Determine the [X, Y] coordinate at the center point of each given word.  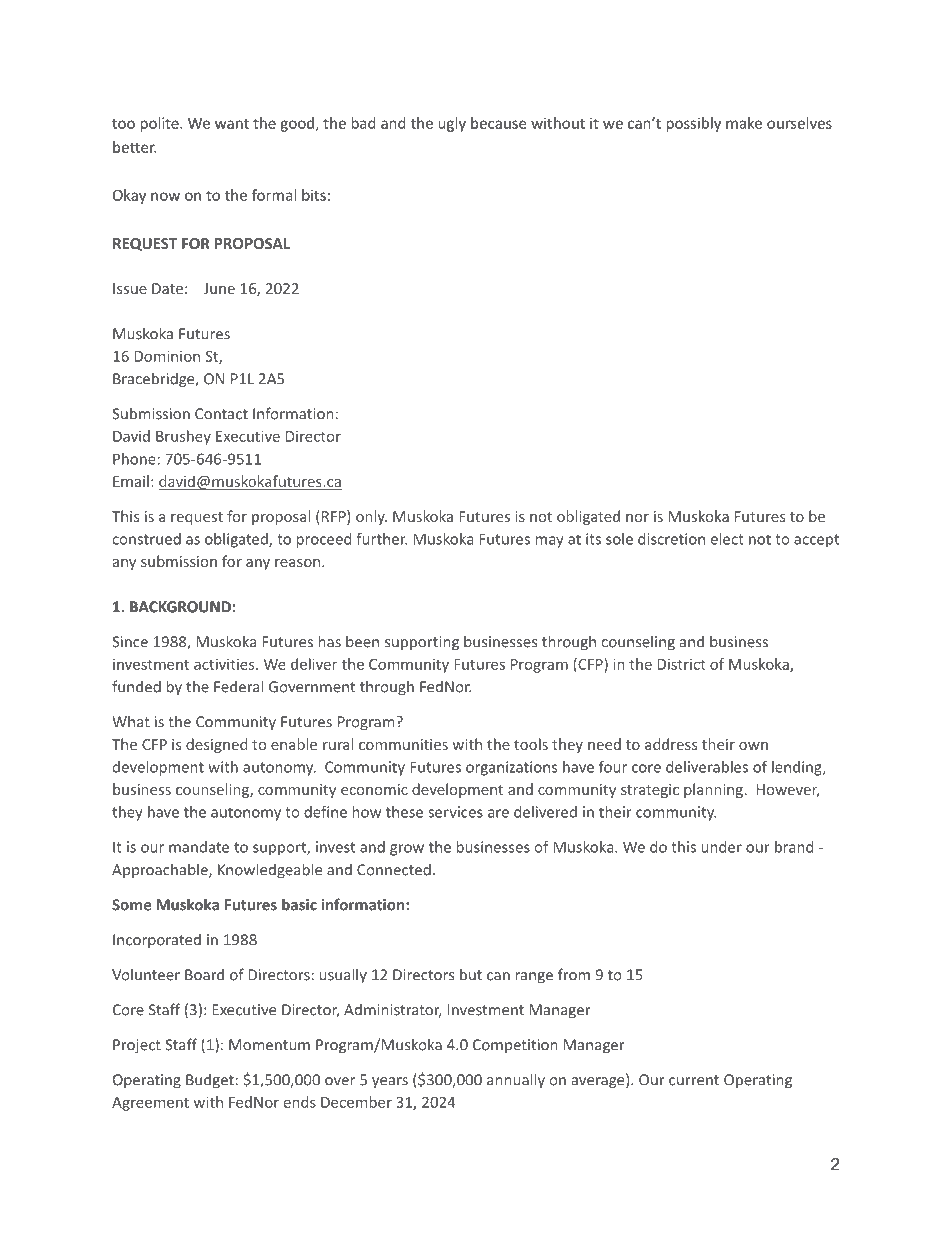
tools [531, 744]
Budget [210, 1081]
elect [727, 539]
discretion [671, 539]
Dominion [167, 356]
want [232, 123]
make [744, 123]
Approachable [161, 870]
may [549, 542]
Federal [238, 686]
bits [314, 195]
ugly [452, 124]
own [753, 746]
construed [147, 539]
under [721, 847]
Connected [394, 869]
